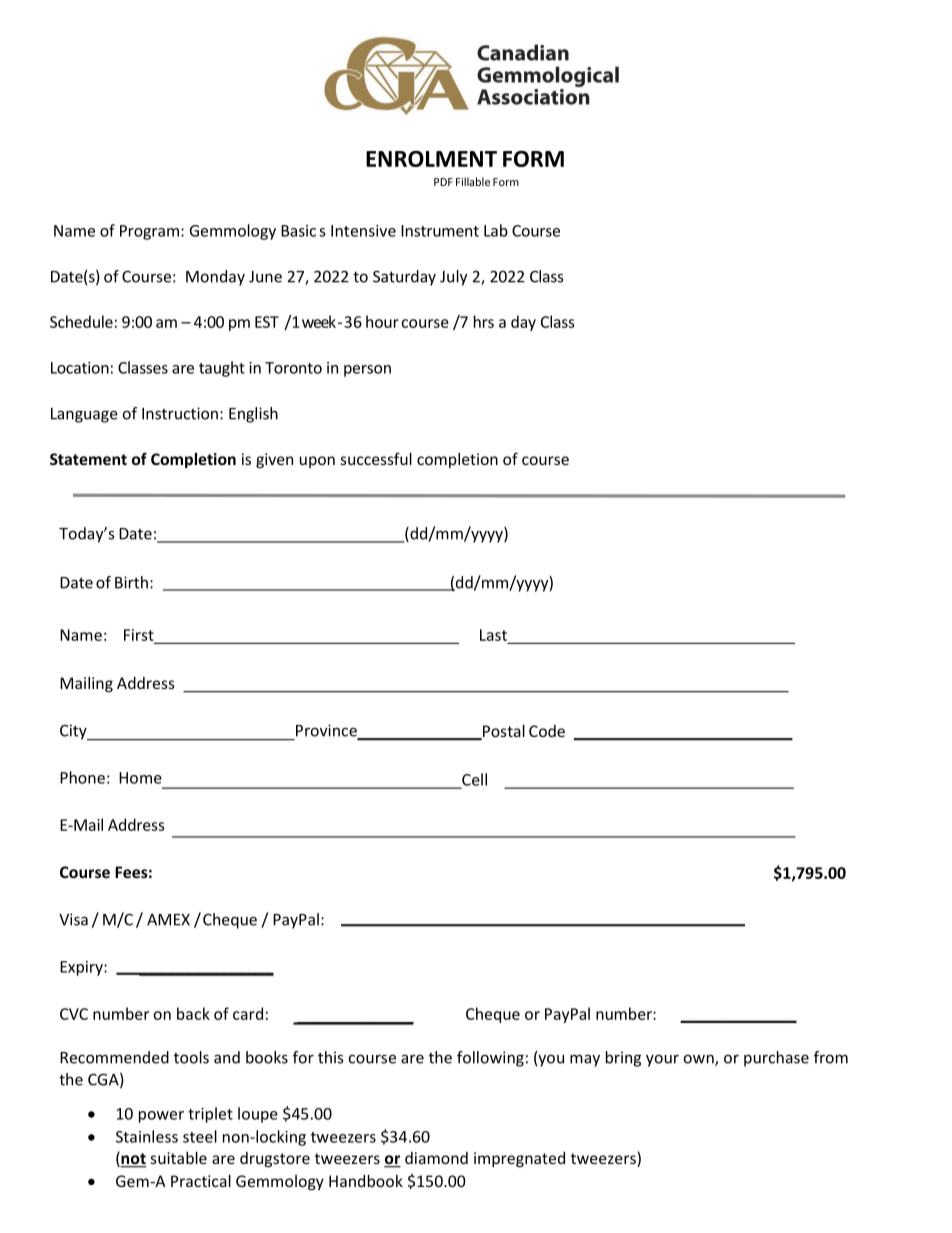 Image resolution: width=952 pixels, height=1233 pixels. Describe the element at coordinates (473, 780) in the image. I see `Cell` at that location.
